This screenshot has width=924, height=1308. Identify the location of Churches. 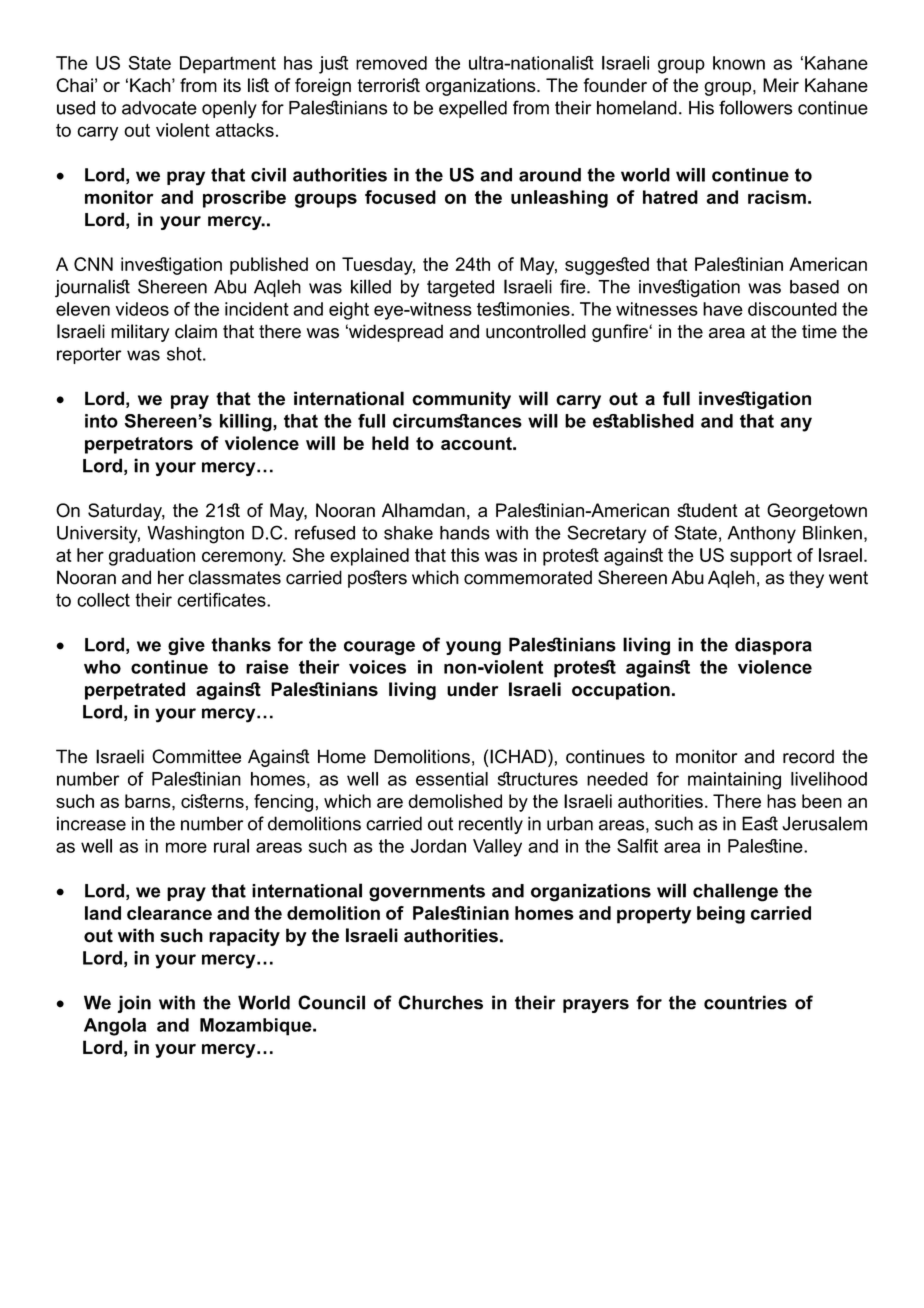
(440, 1002).
